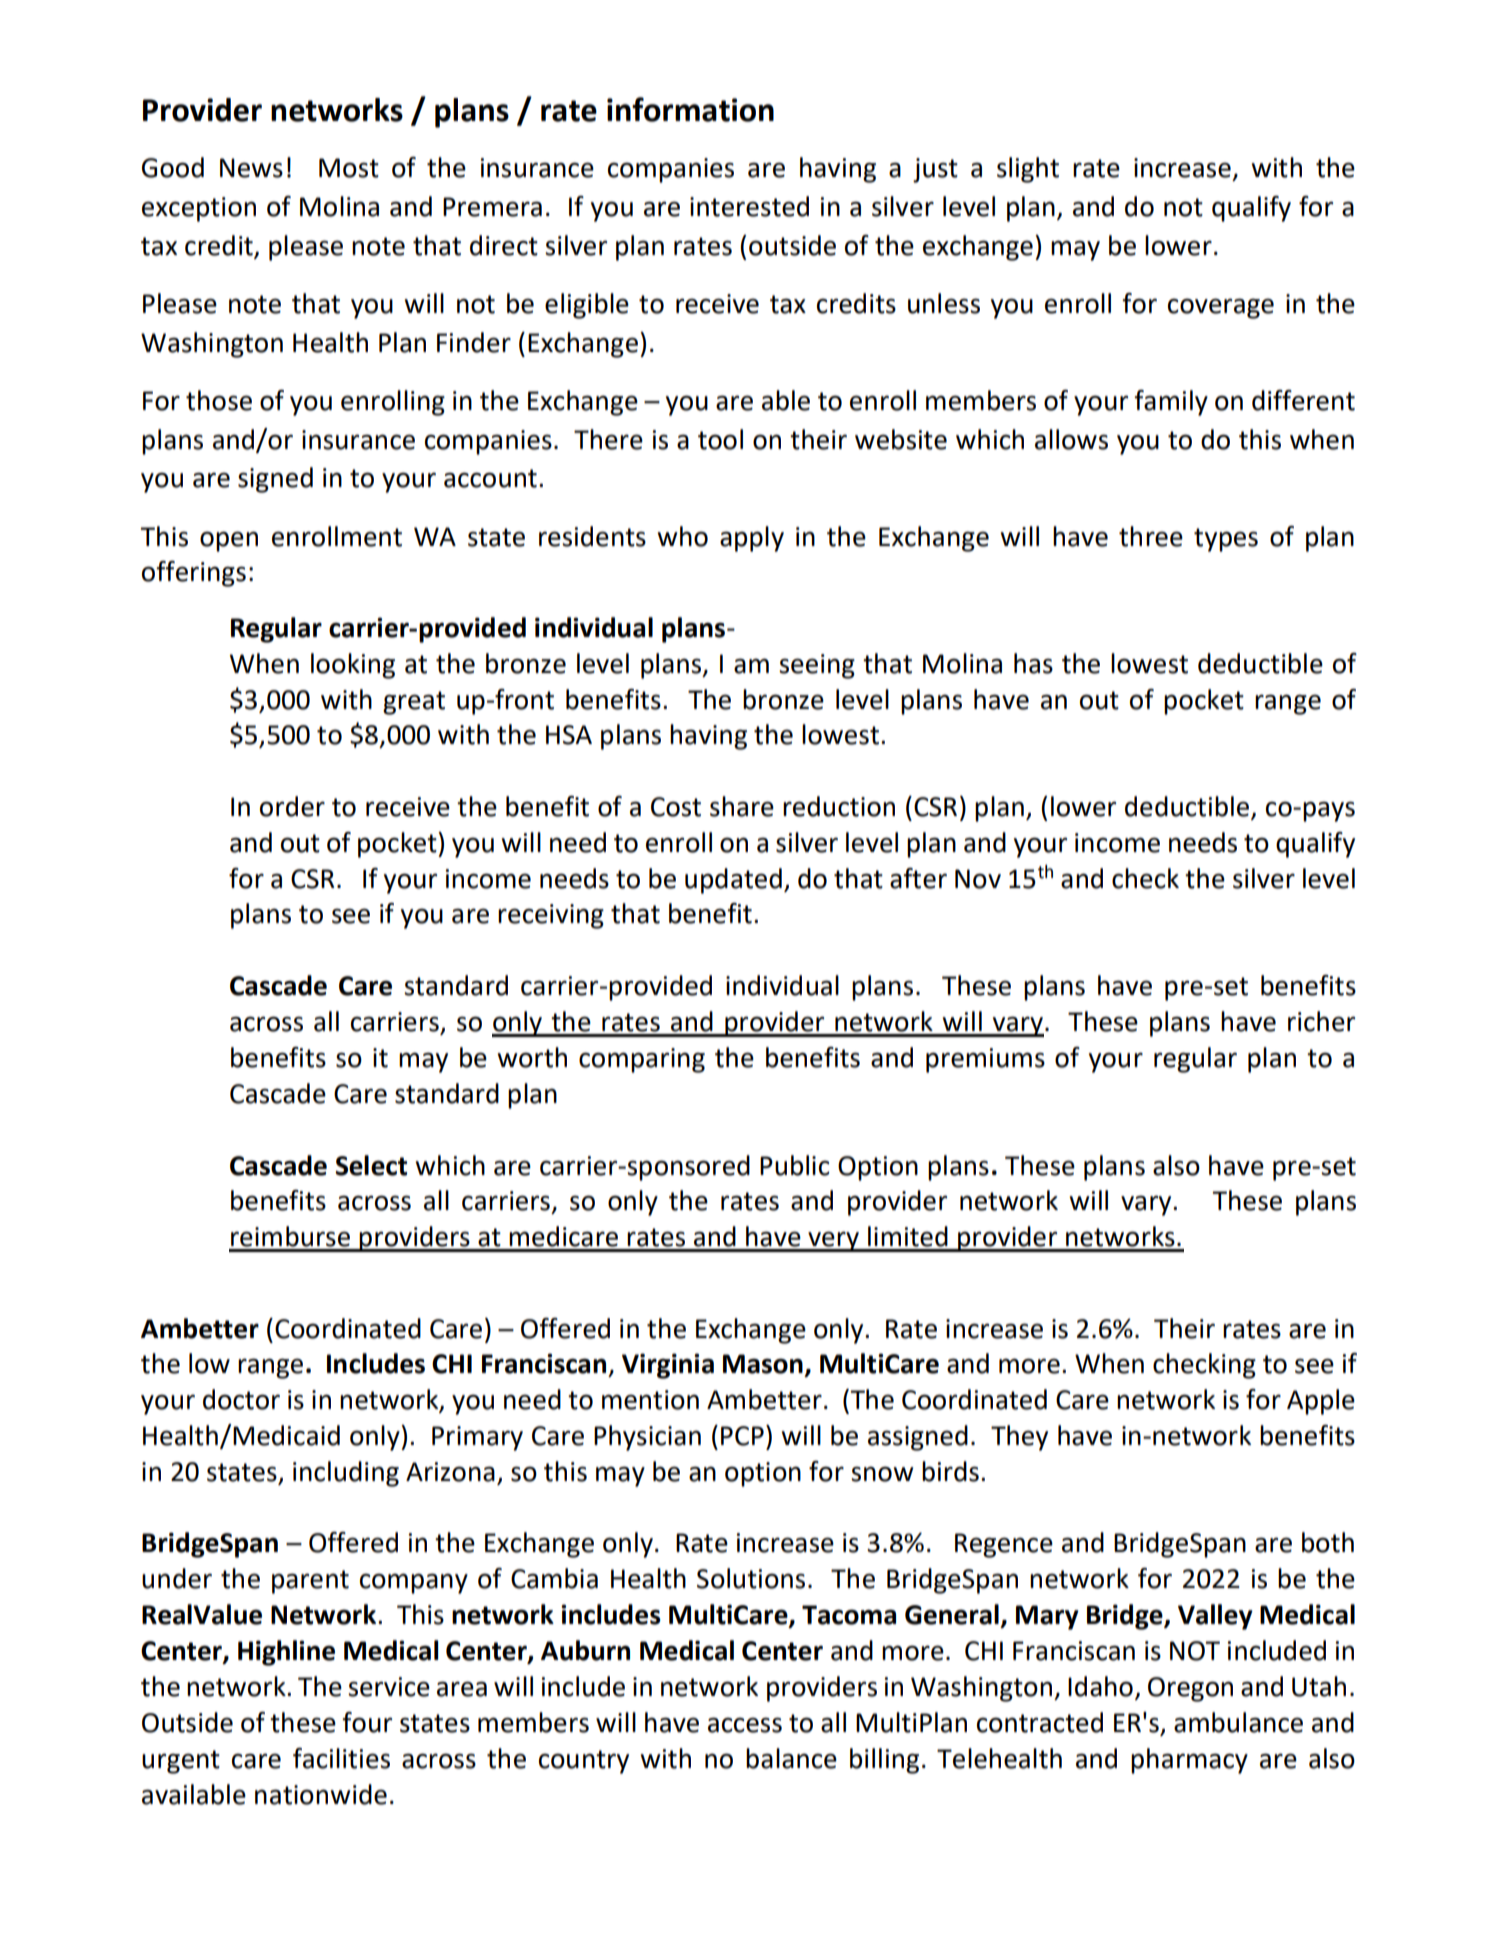  Describe the element at coordinates (1189, 1761) in the page. I see `pharmacy` at that location.
